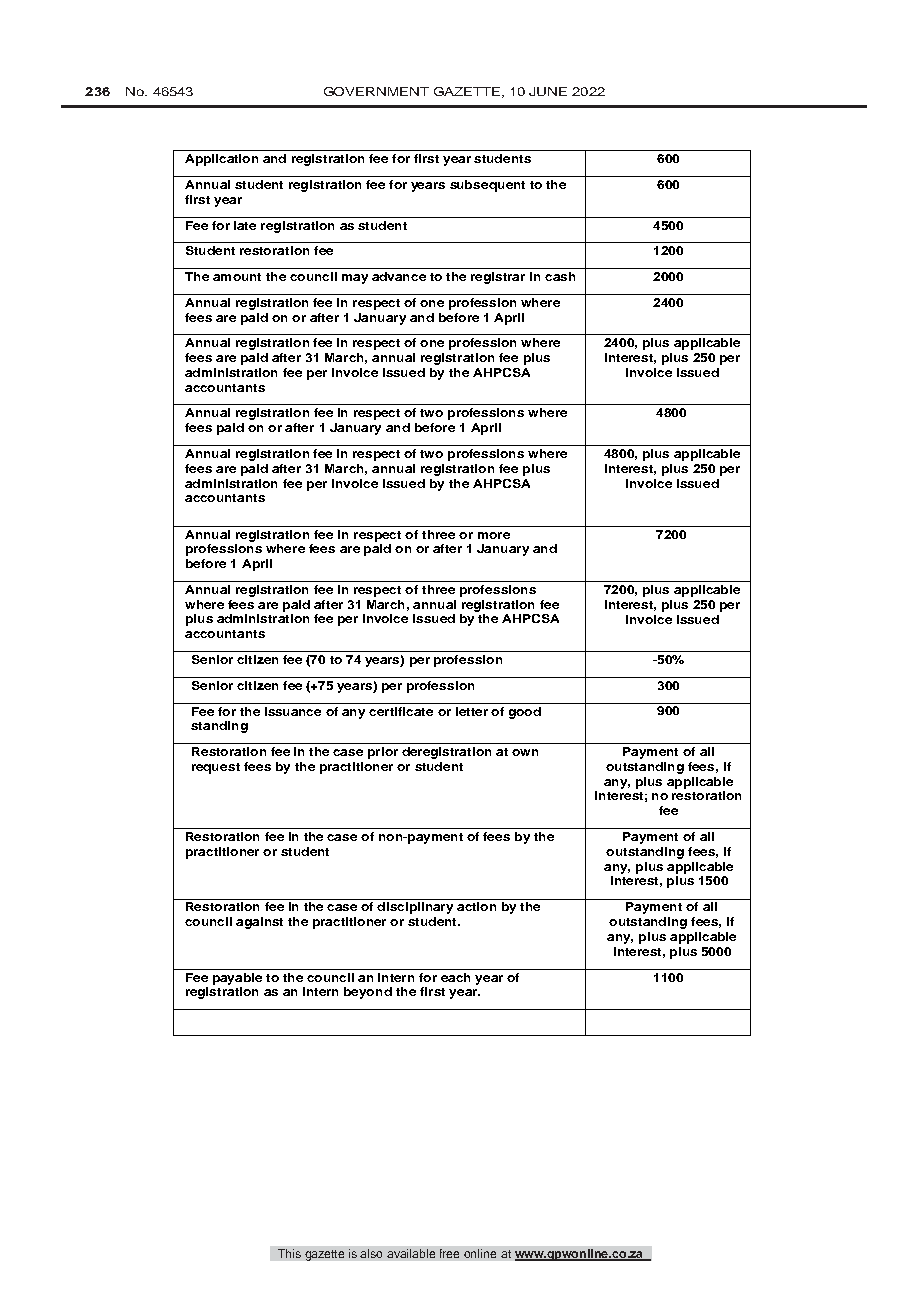 This screenshot has height=1307, width=924. What do you see at coordinates (411, 1253) in the screenshot?
I see `available` at bounding box center [411, 1253].
